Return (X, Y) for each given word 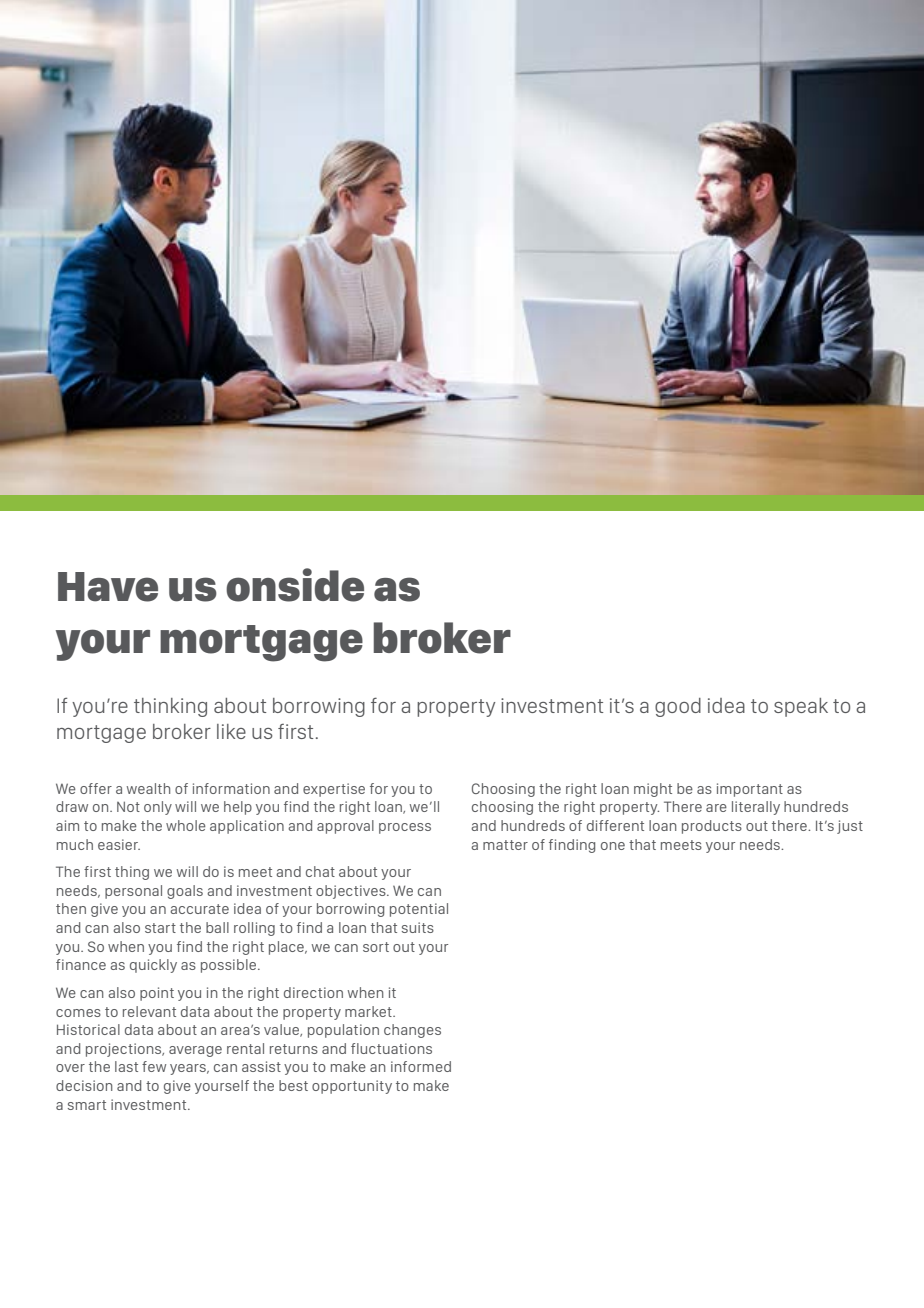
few (154, 1066)
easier (119, 844)
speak (801, 707)
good (678, 707)
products (712, 827)
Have (108, 587)
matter (505, 845)
